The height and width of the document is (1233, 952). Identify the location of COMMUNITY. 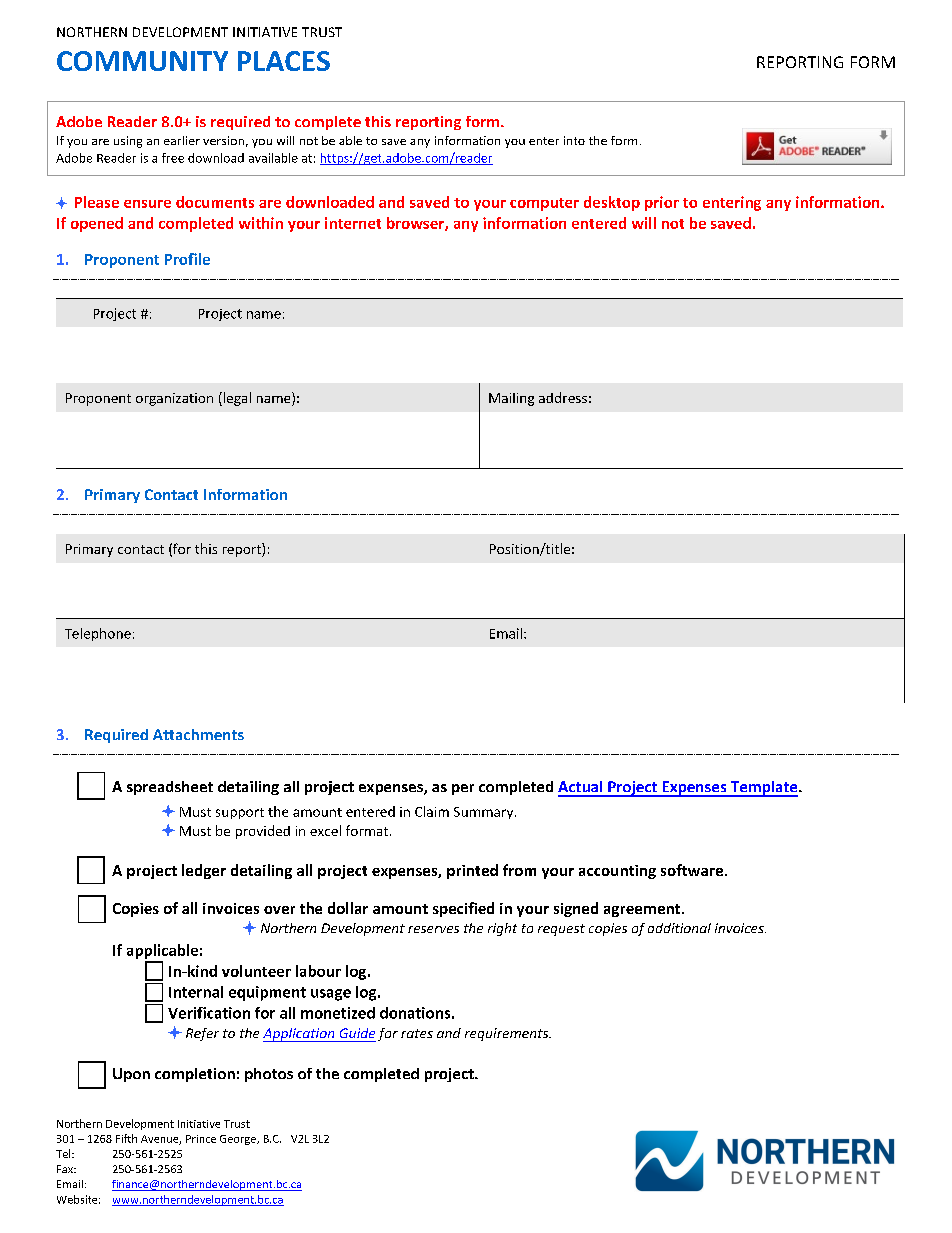
(142, 61).
